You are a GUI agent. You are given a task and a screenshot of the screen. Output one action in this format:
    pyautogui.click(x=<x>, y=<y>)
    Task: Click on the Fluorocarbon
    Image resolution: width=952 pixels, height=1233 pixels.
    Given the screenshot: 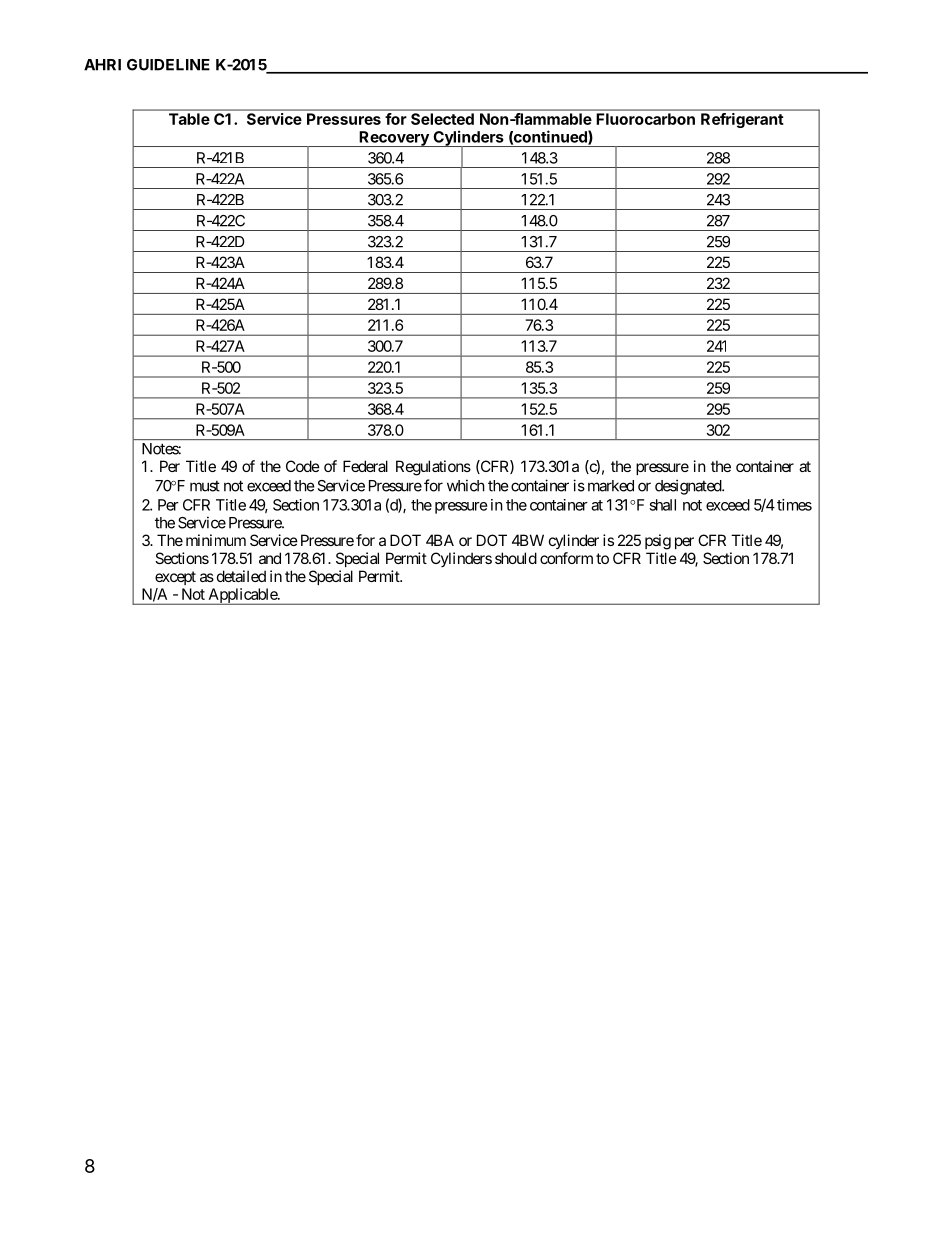 What is the action you would take?
    pyautogui.click(x=646, y=119)
